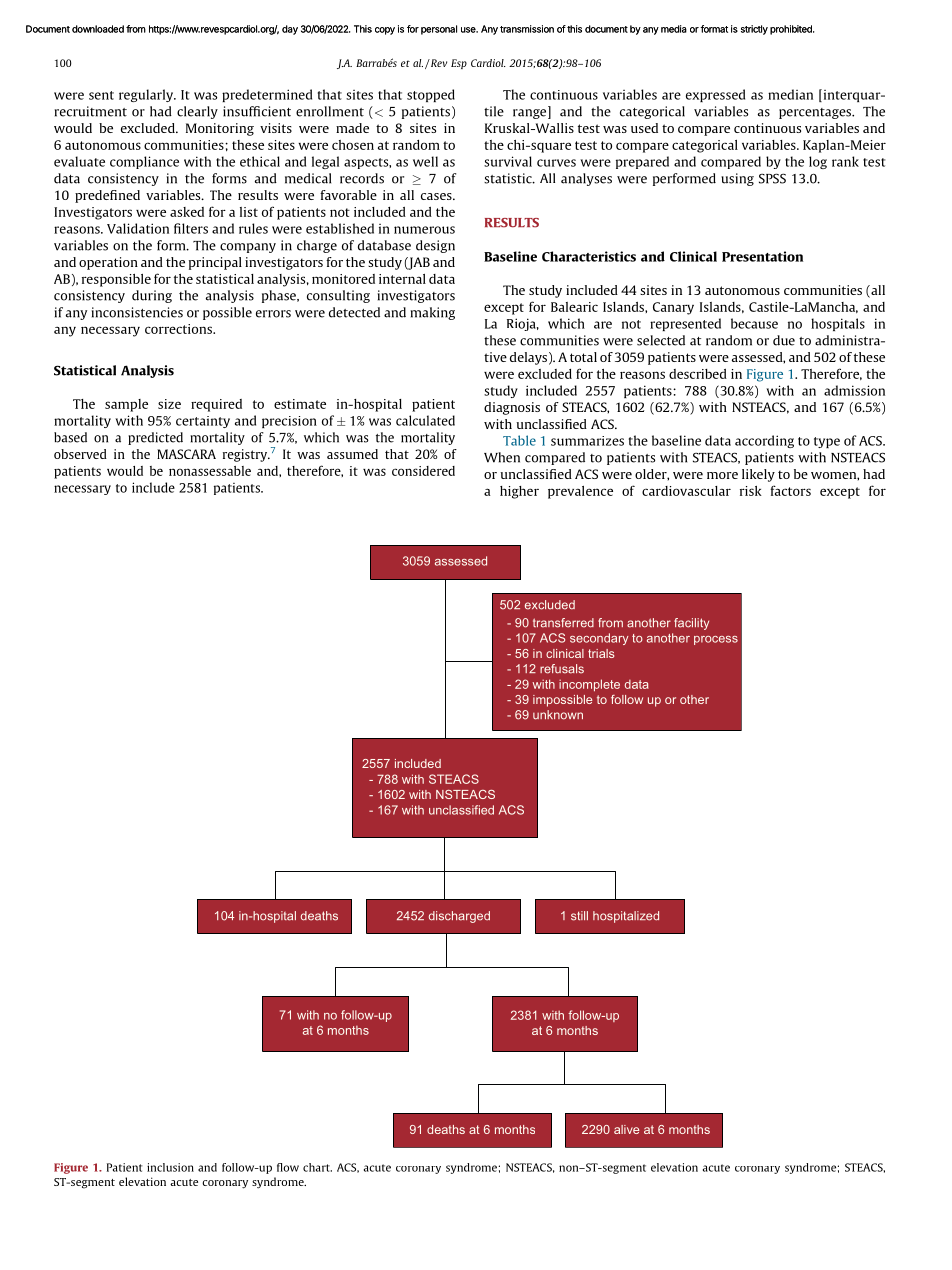 The height and width of the image is (1270, 952). I want to click on inclusion, so click(170, 1167).
